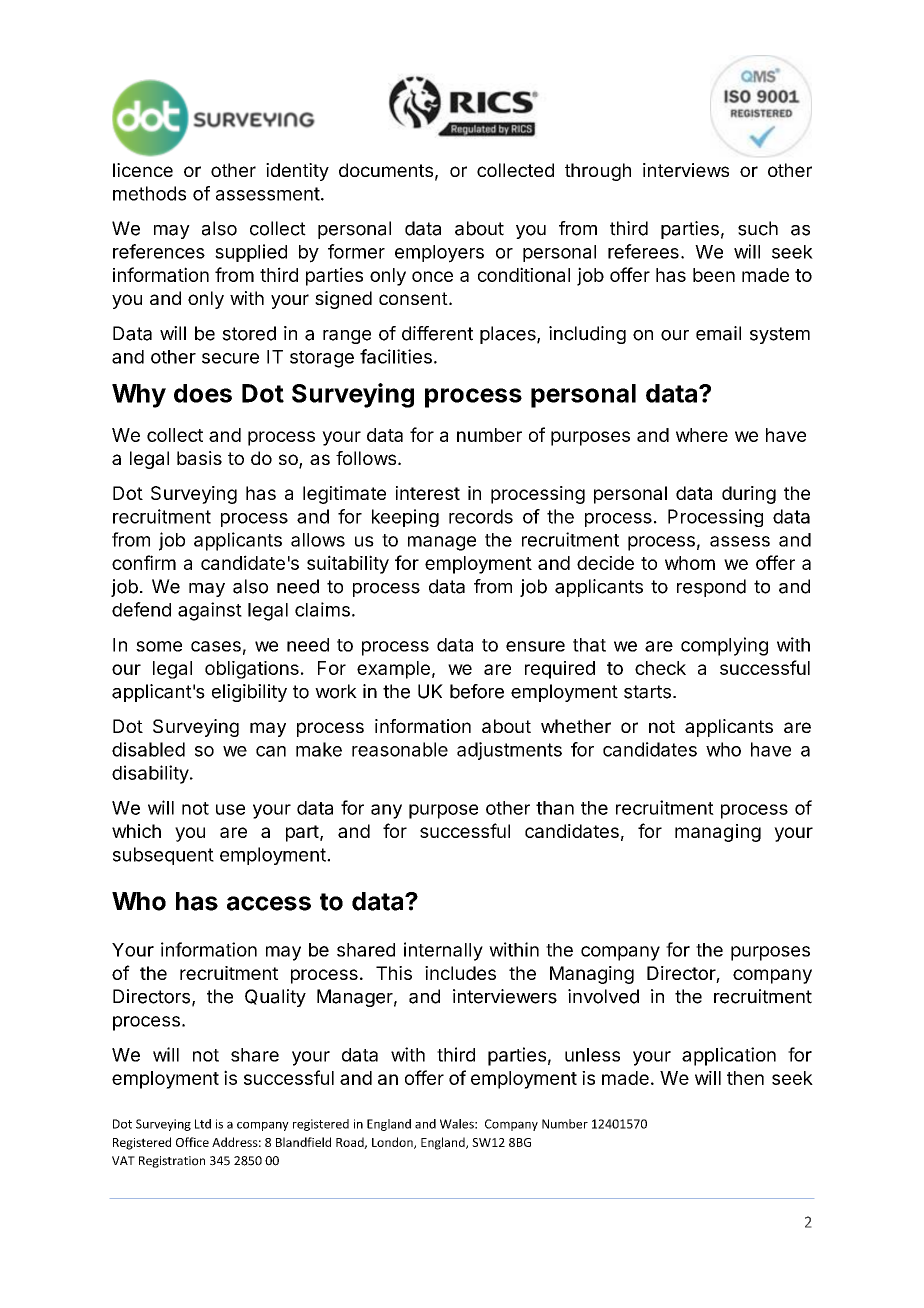 The image size is (924, 1308). What do you see at coordinates (724, 646) in the document?
I see `complying` at bounding box center [724, 646].
